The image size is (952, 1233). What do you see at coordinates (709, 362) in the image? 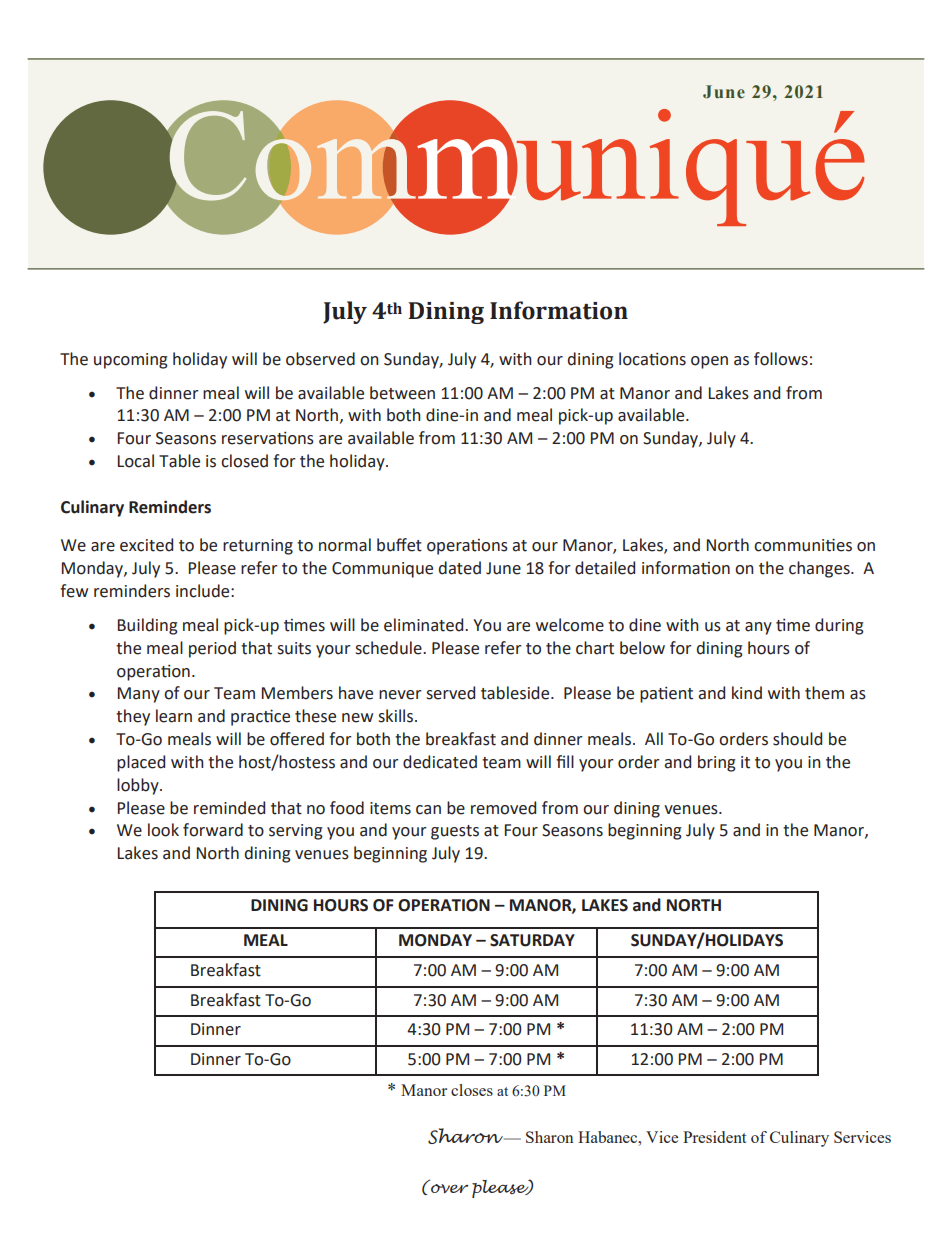
I see `open` at bounding box center [709, 362].
